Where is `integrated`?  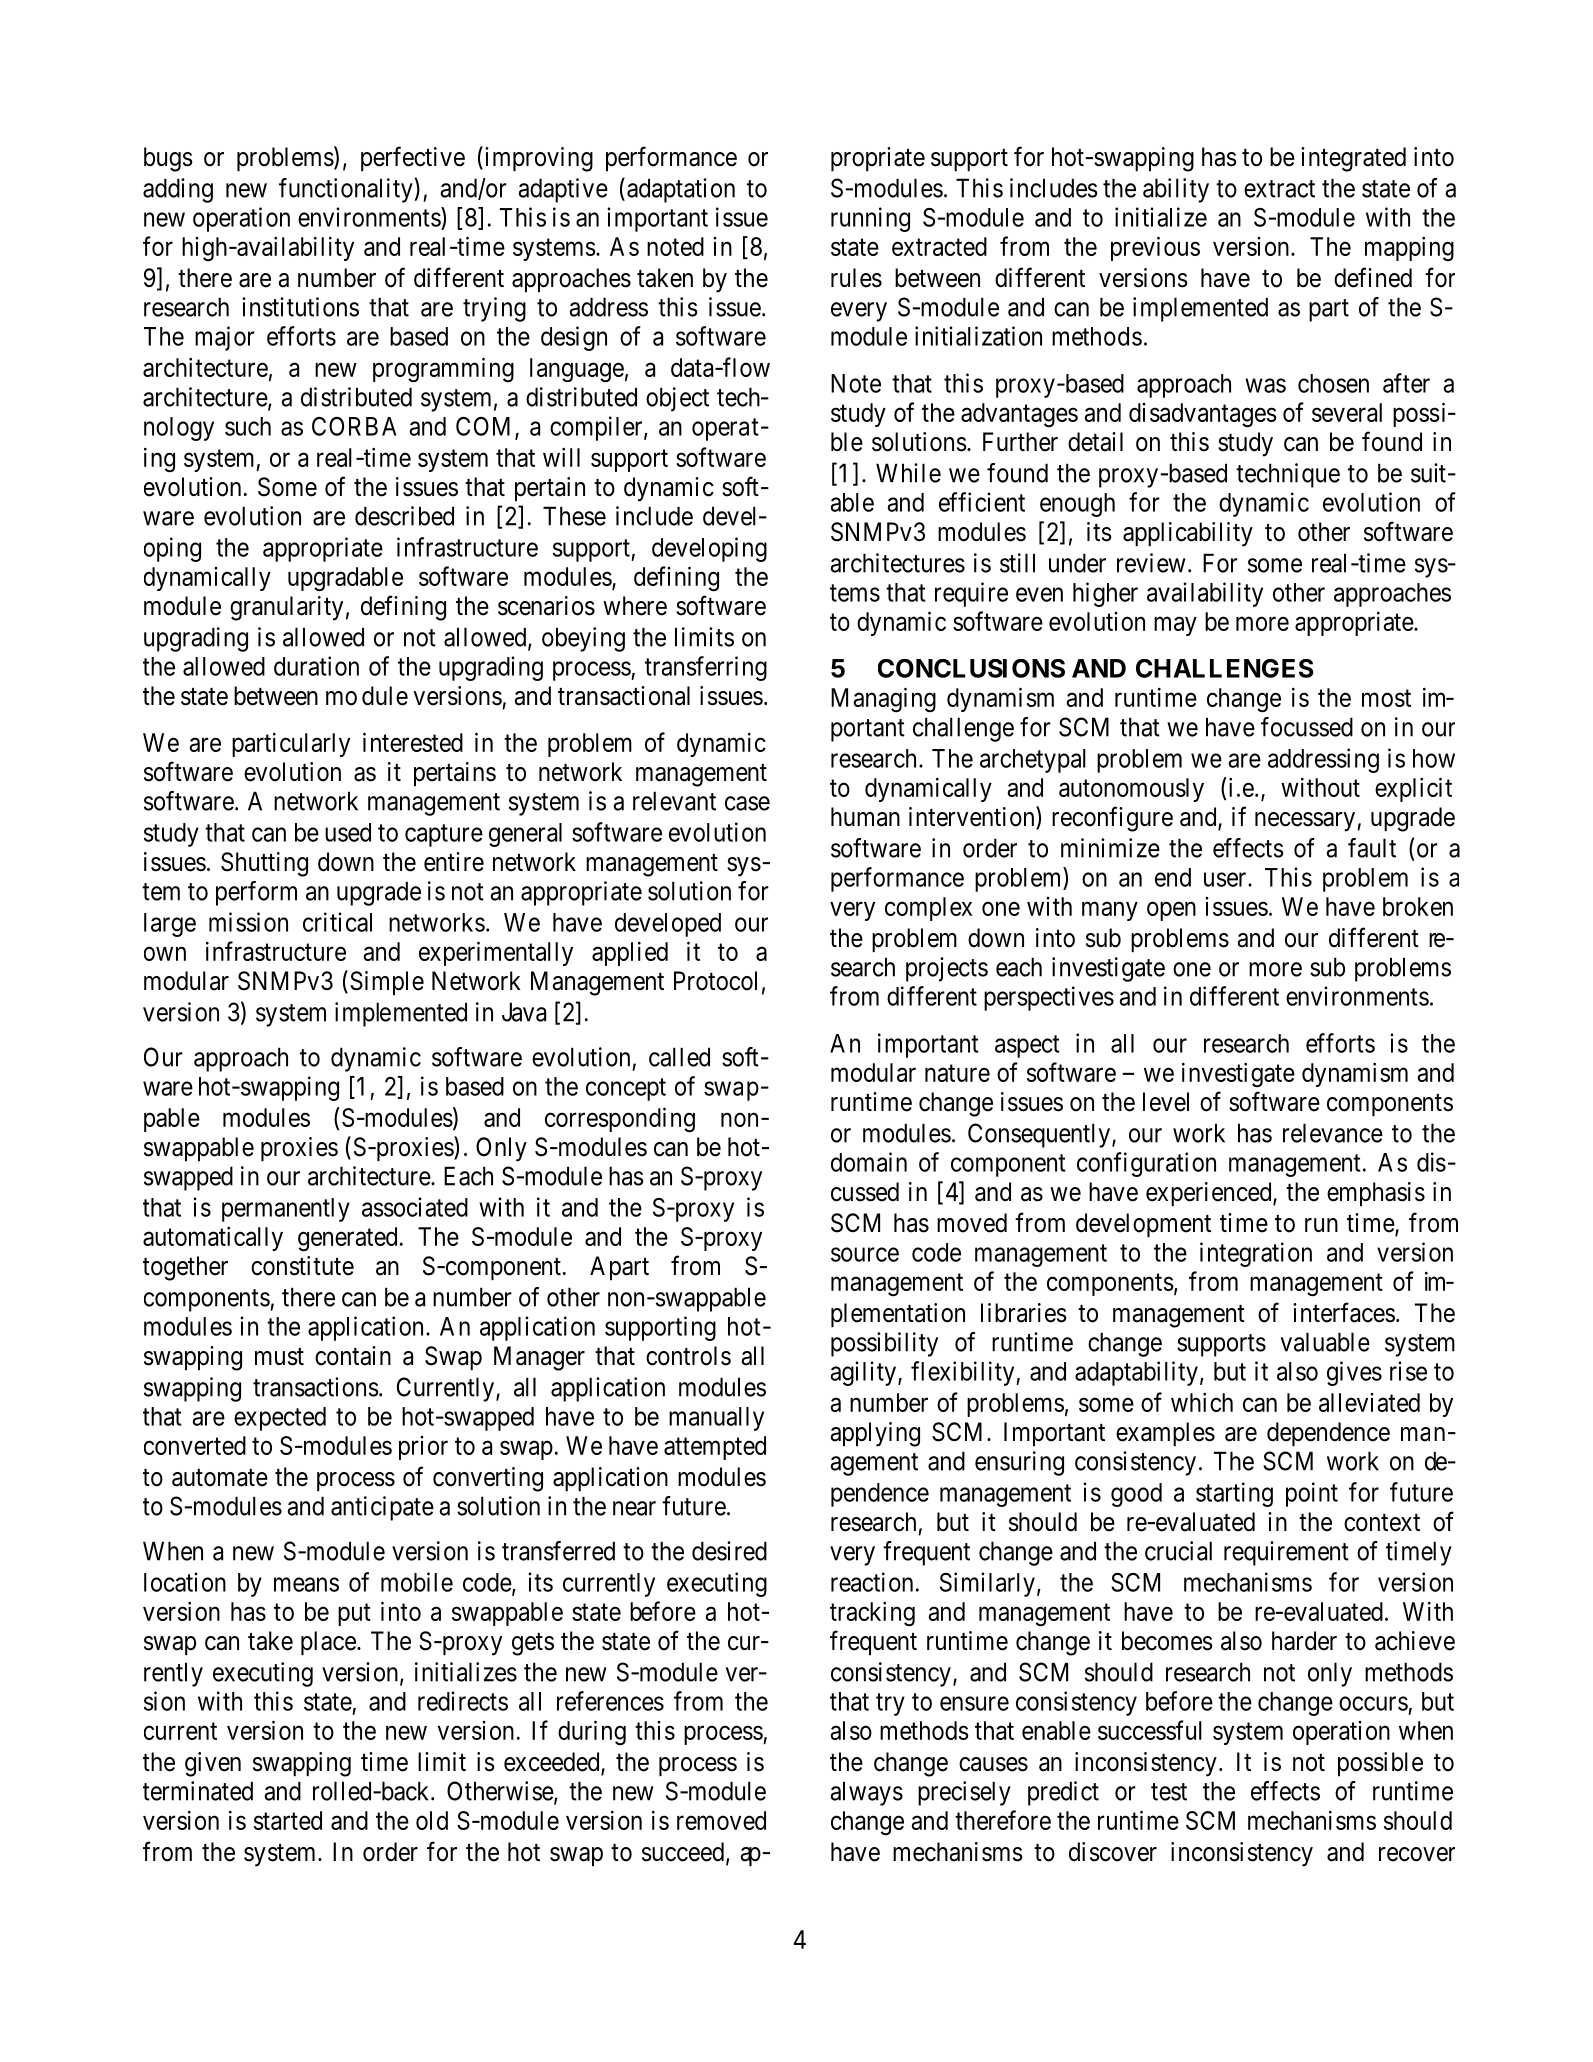 integrated is located at coordinates (1353, 159).
